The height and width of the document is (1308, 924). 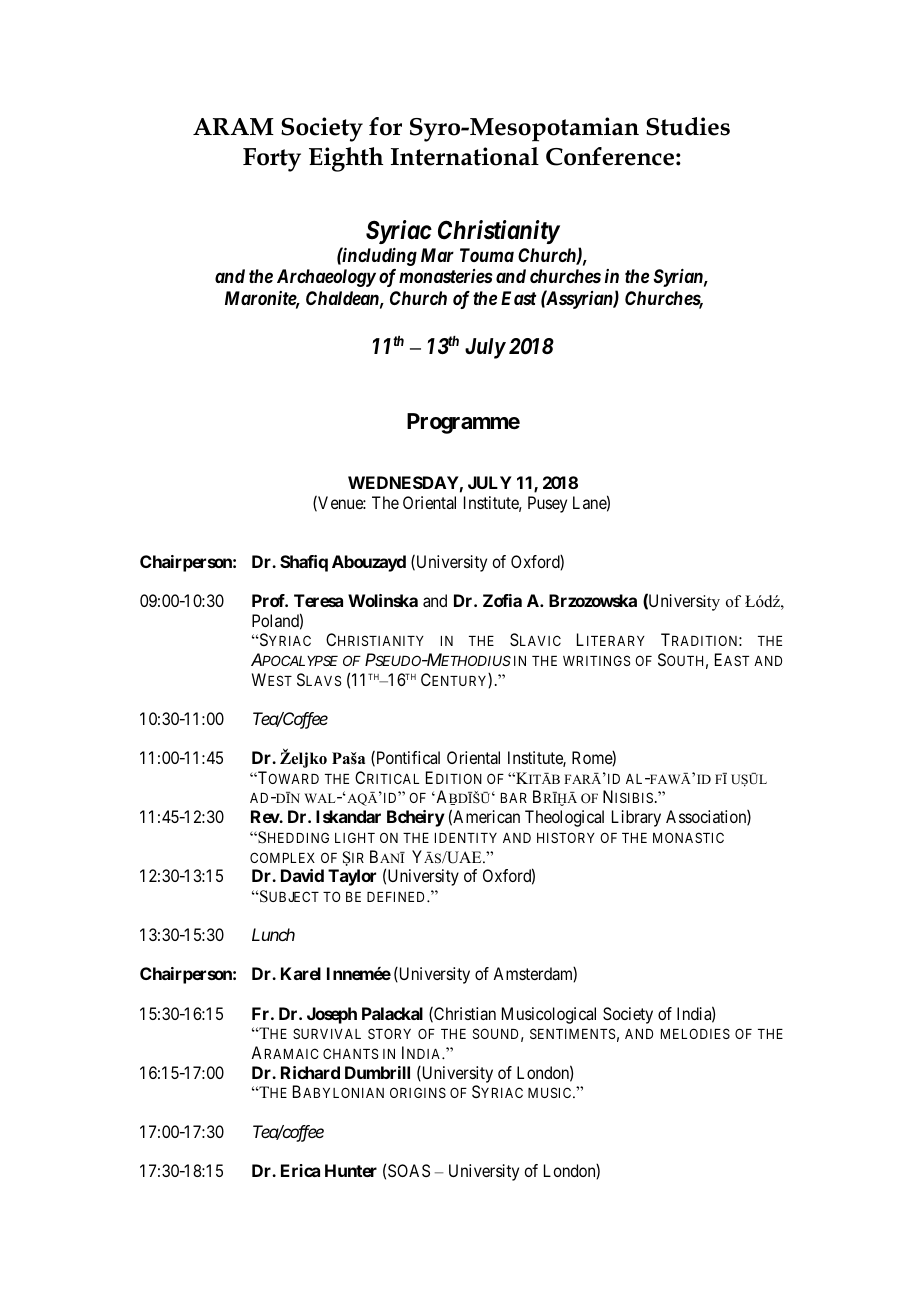 What do you see at coordinates (564, 818) in the document?
I see `Theological` at bounding box center [564, 818].
